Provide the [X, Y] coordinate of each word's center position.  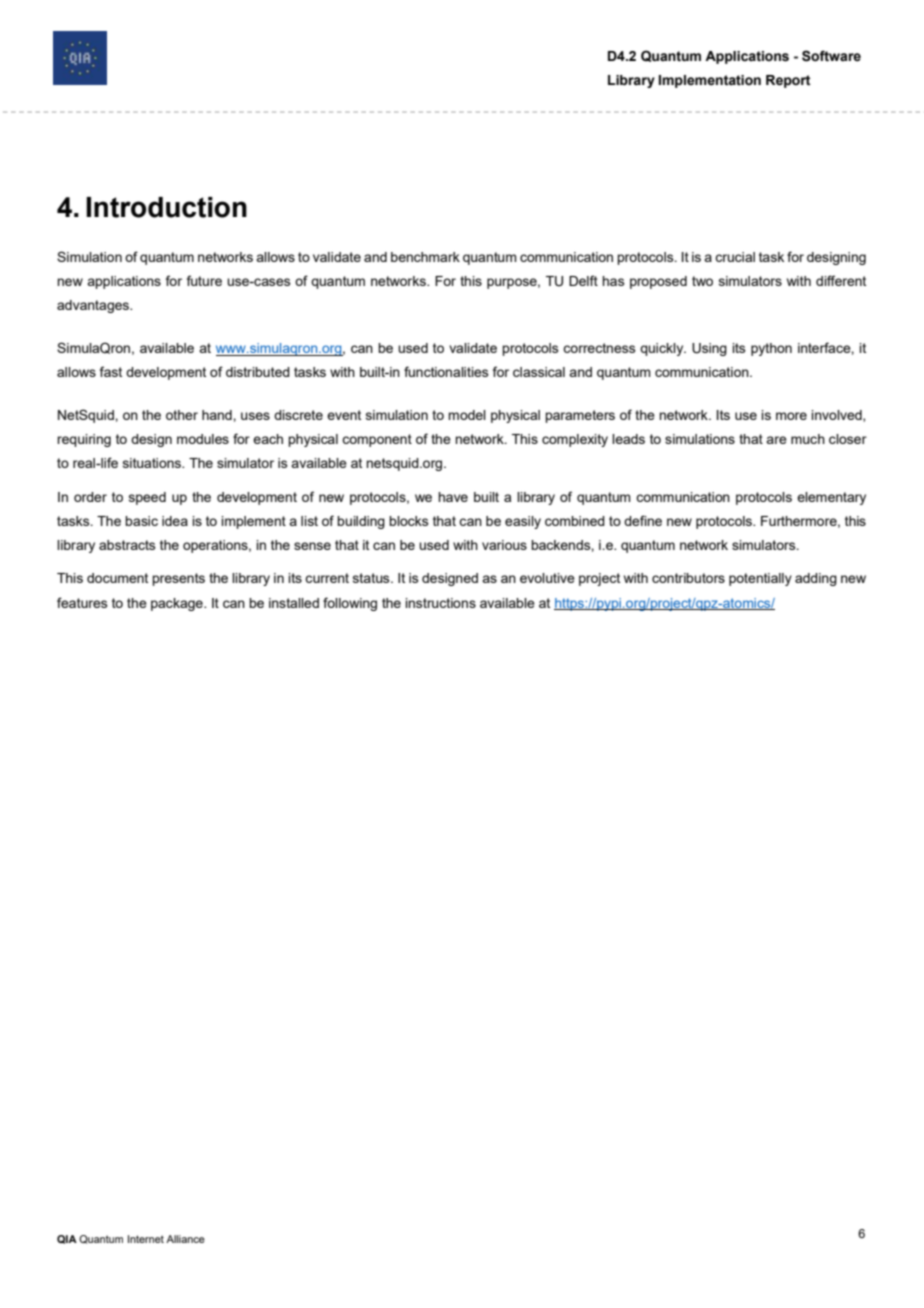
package [178, 604]
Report [788, 81]
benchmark [425, 257]
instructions [440, 603]
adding [816, 579]
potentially [760, 579]
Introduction [166, 207]
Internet [146, 1239]
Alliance [185, 1239]
